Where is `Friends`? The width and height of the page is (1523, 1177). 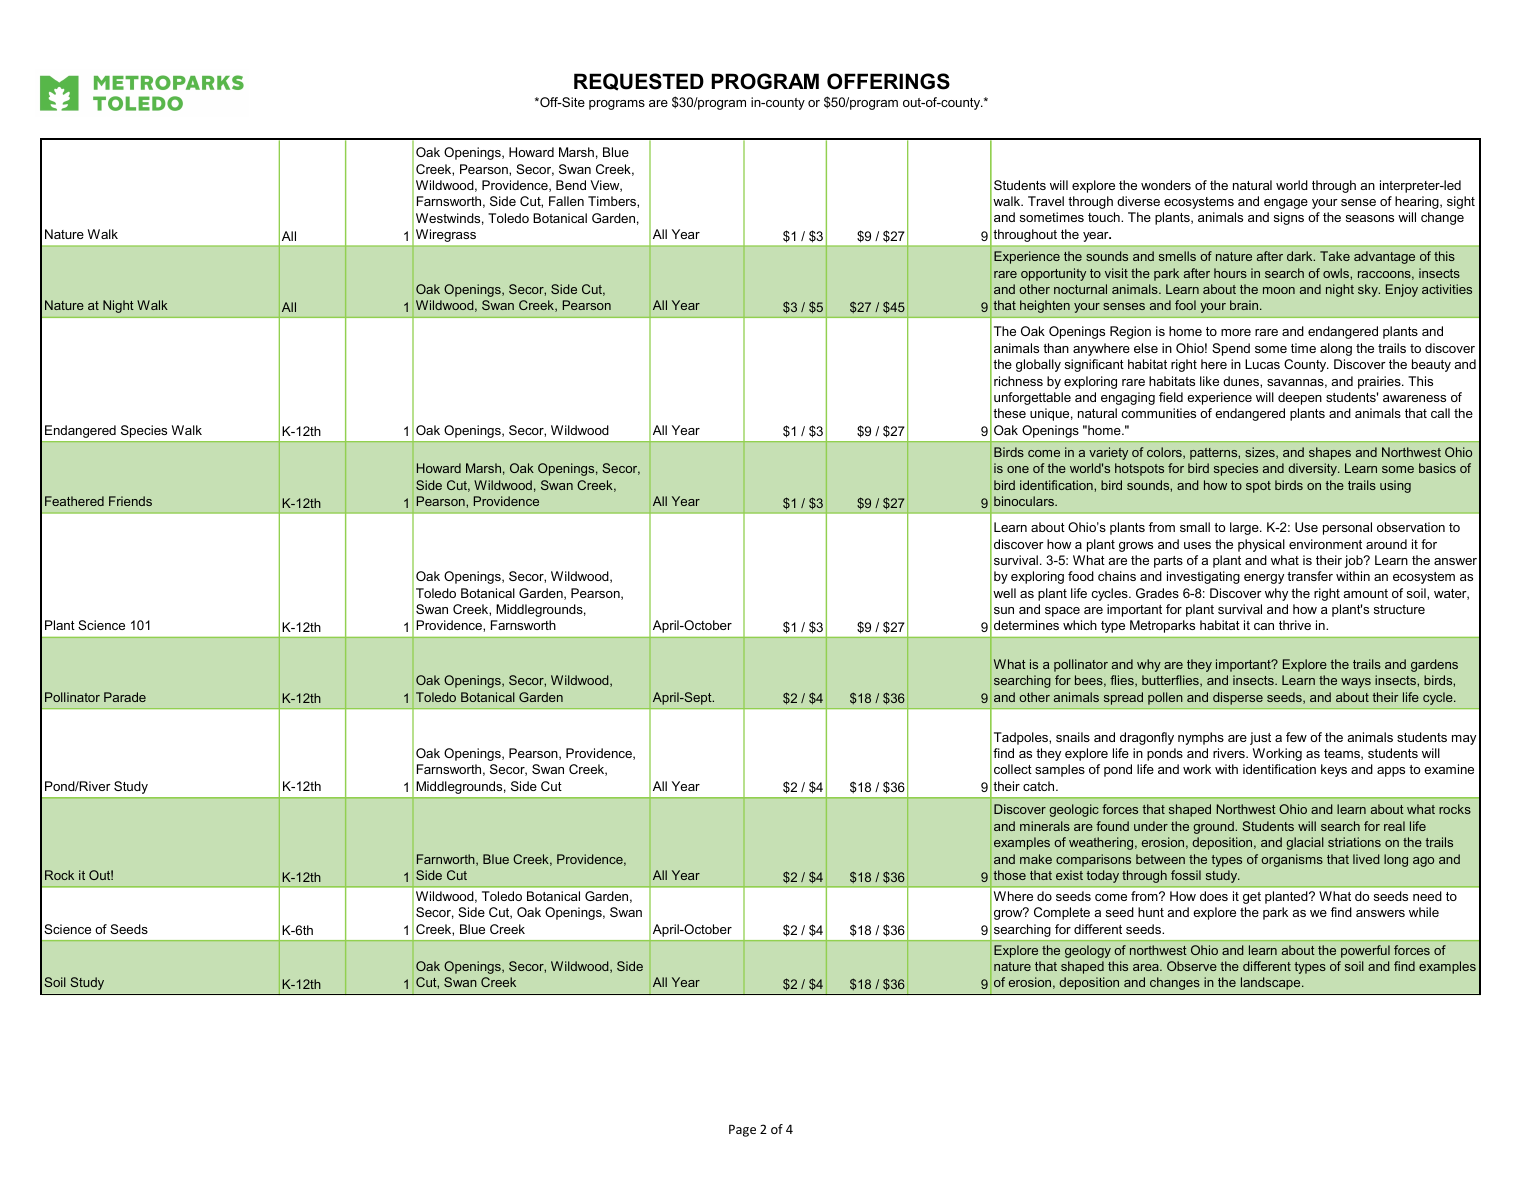
Friends is located at coordinates (130, 501).
